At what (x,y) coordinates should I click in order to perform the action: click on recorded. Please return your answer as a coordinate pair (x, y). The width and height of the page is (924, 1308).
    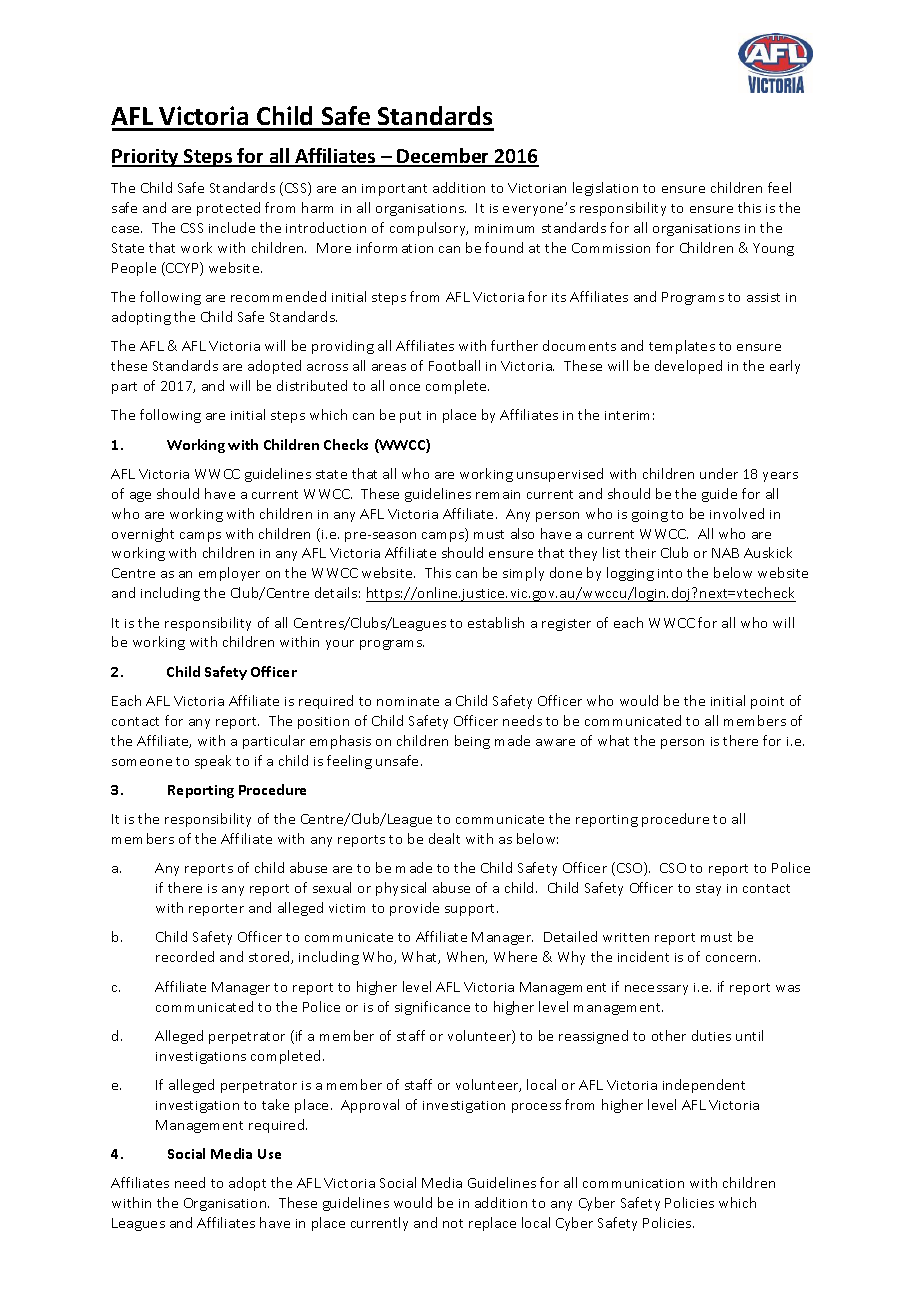
    Looking at the image, I should click on (185, 956).
